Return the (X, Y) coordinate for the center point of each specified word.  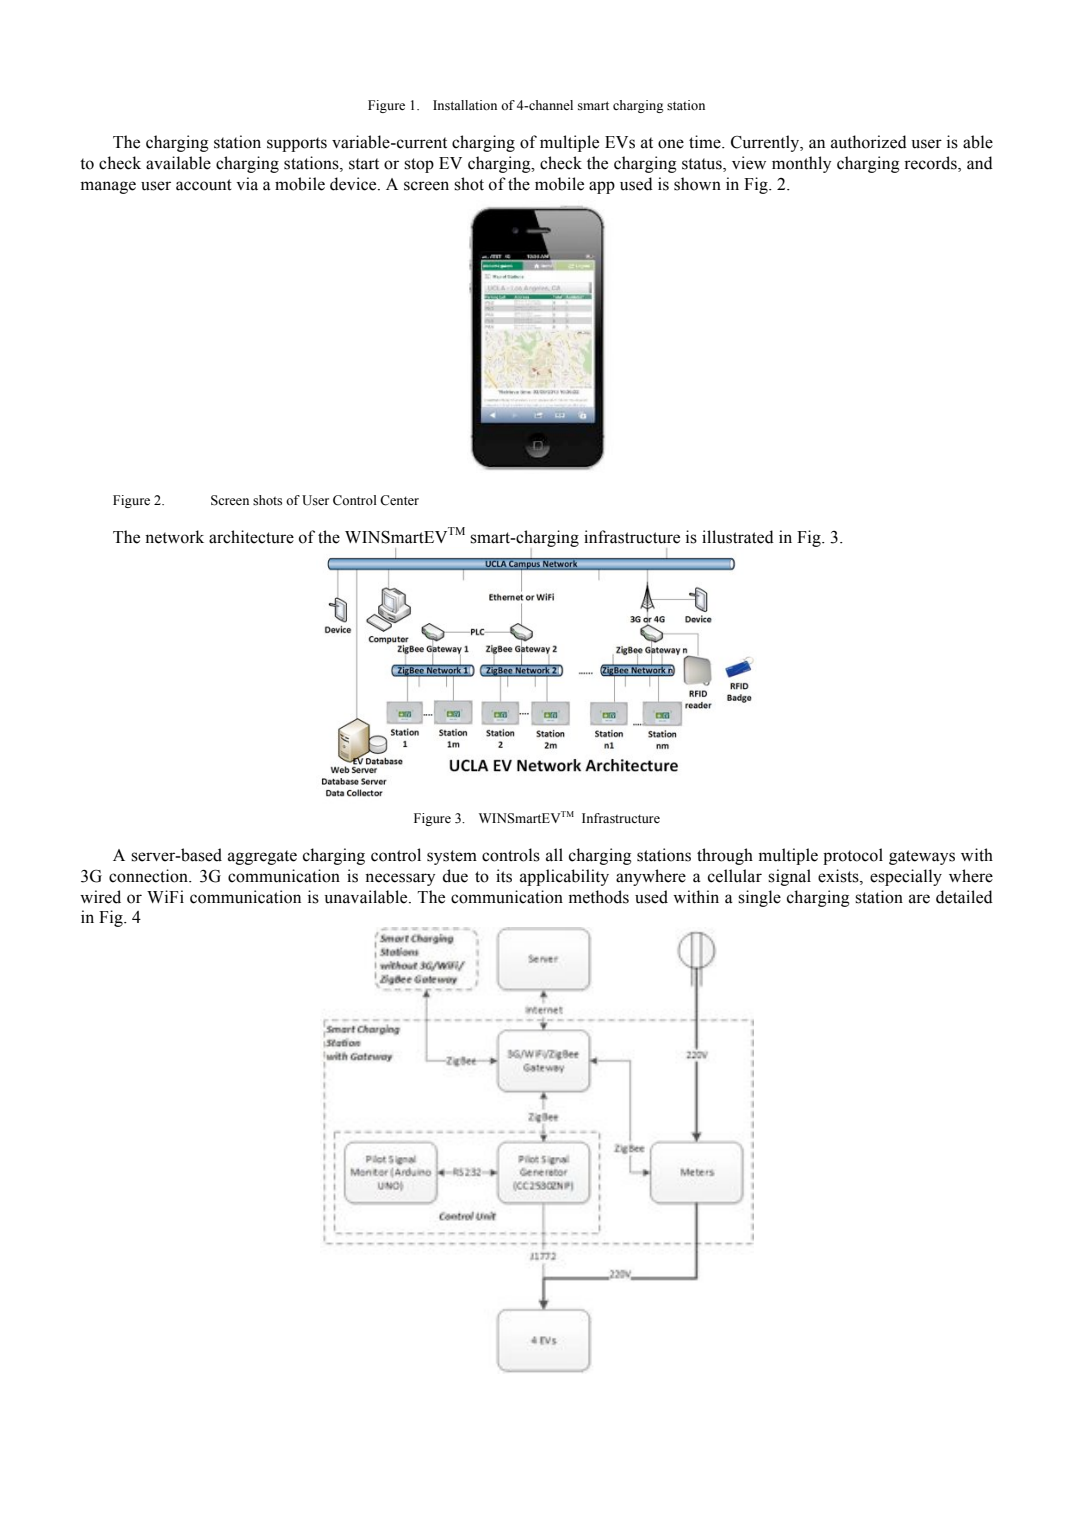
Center (399, 500)
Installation (465, 105)
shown (697, 184)
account (204, 185)
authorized (869, 142)
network (174, 537)
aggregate (262, 857)
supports (297, 144)
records (931, 164)
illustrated (738, 537)
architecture (251, 537)
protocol (853, 856)
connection (150, 876)
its (504, 876)
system (452, 857)
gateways (922, 857)
